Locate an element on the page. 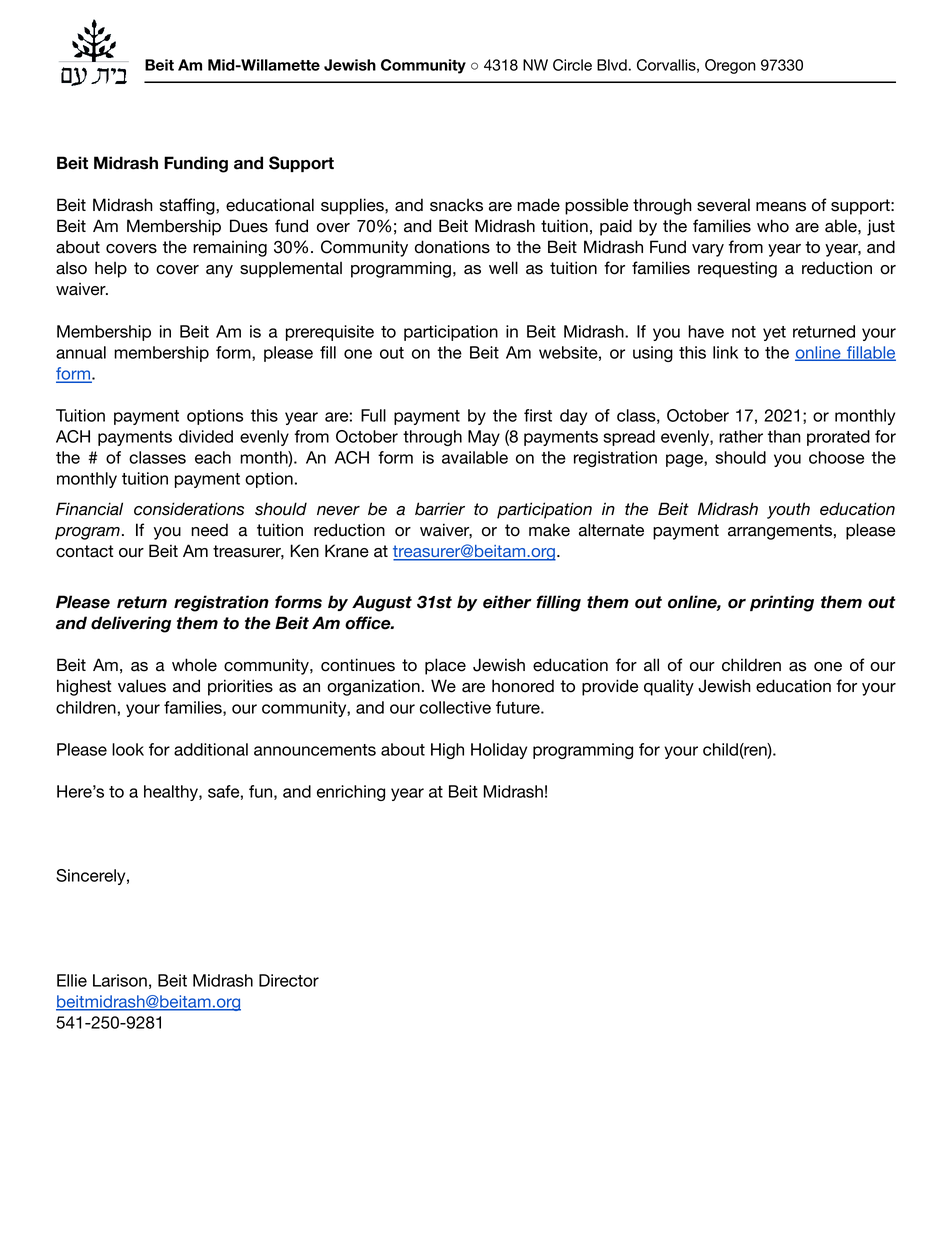 The height and width of the image is (1233, 952). Director is located at coordinates (289, 980).
